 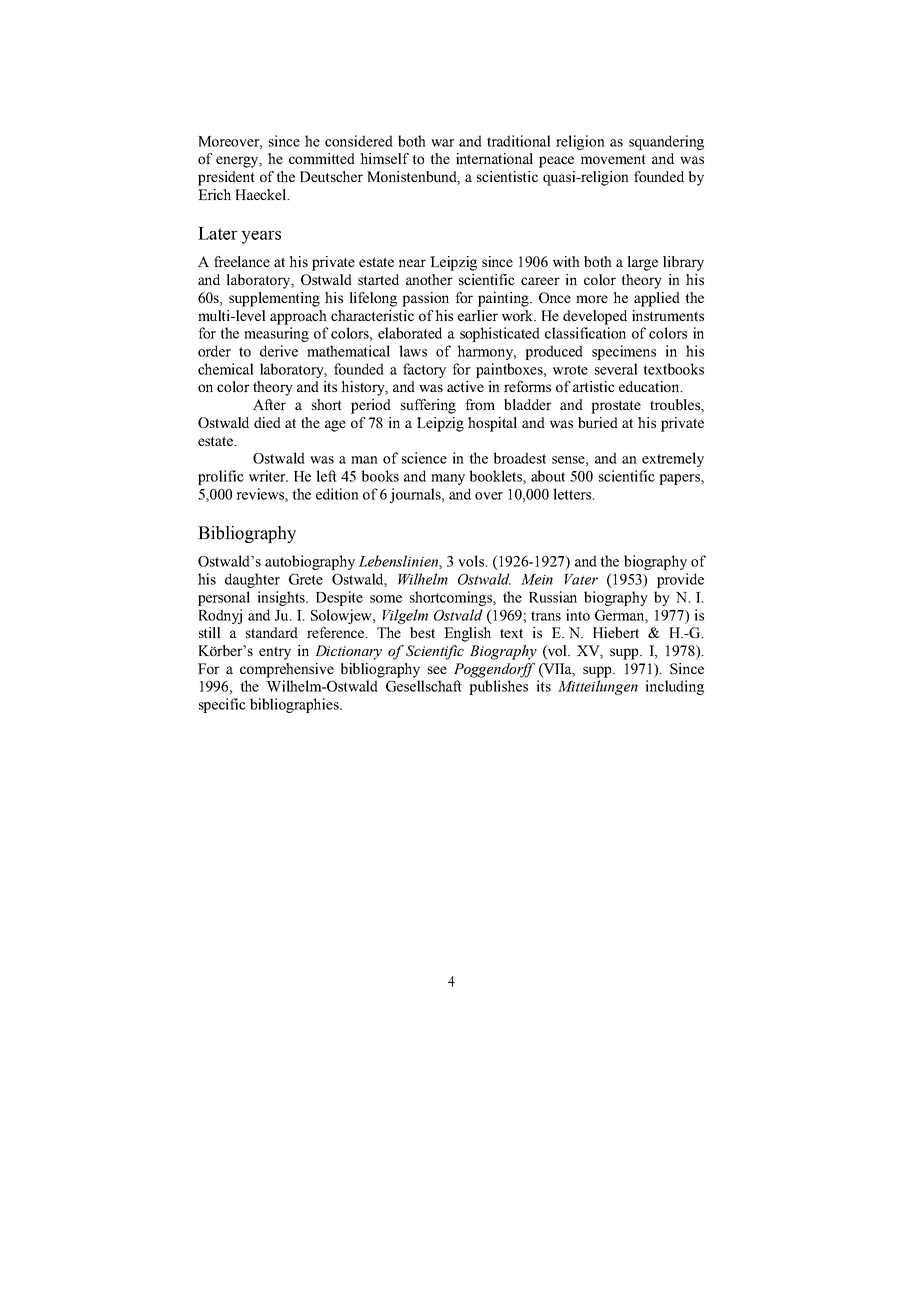 I want to click on prostate, so click(x=616, y=407).
